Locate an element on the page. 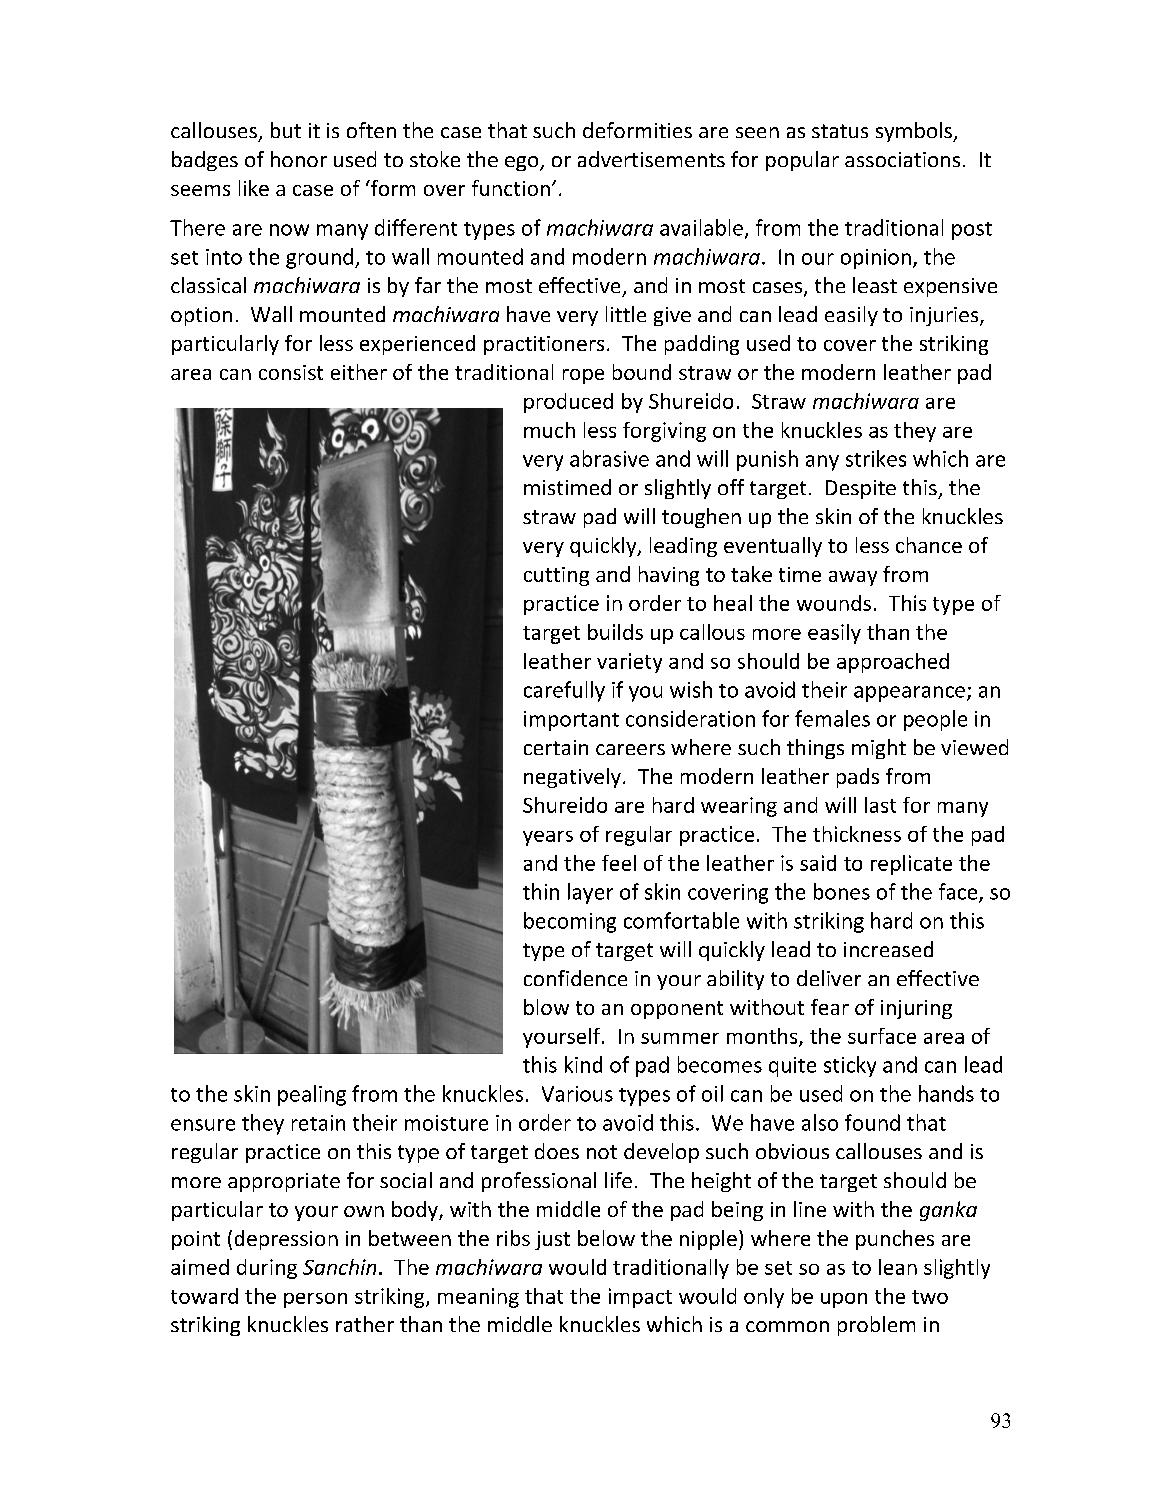 Image resolution: width=1151 pixels, height=1498 pixels. wounds is located at coordinates (834, 603).
